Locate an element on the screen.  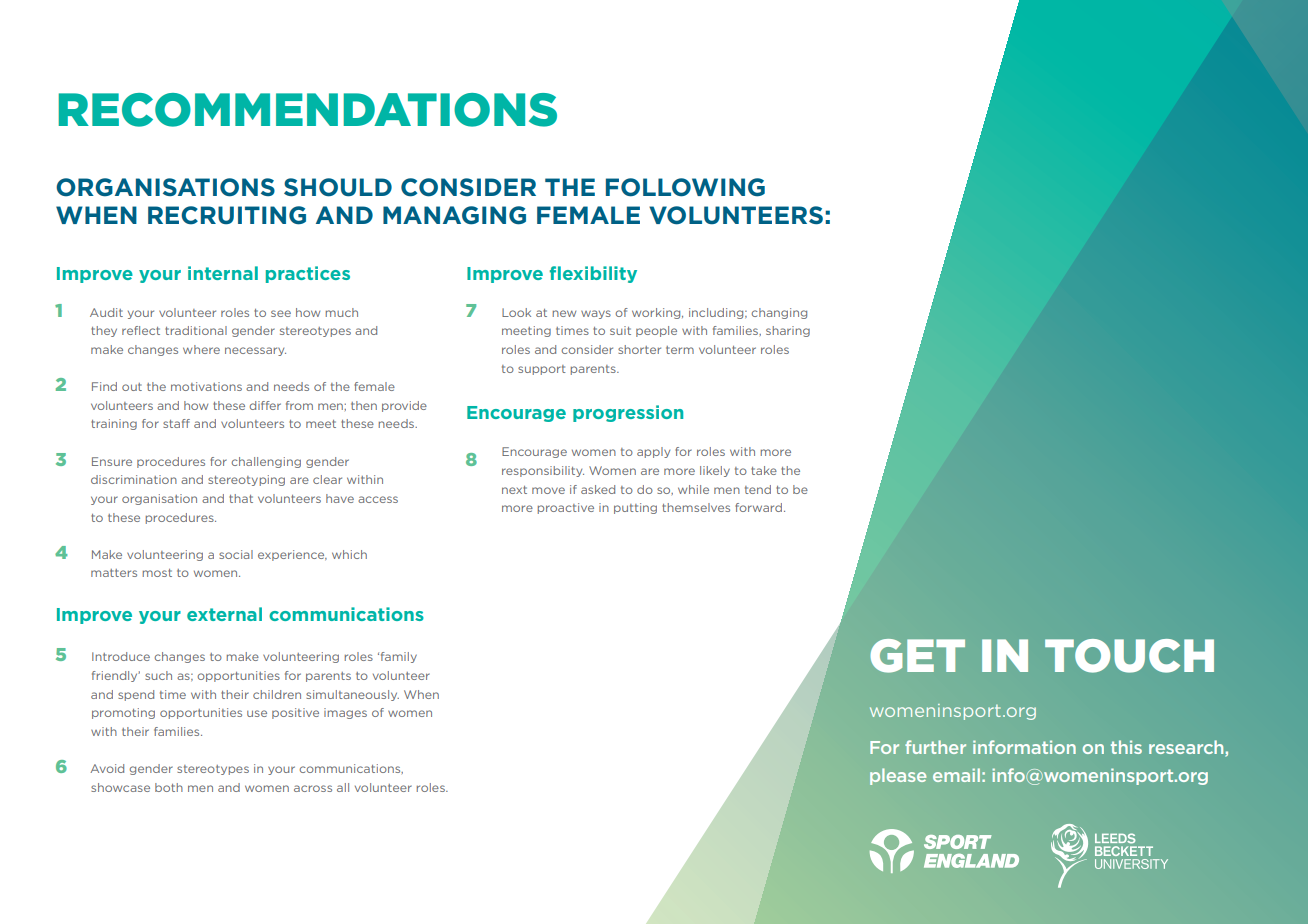
RECOMMENDATIONS is located at coordinates (307, 110).
